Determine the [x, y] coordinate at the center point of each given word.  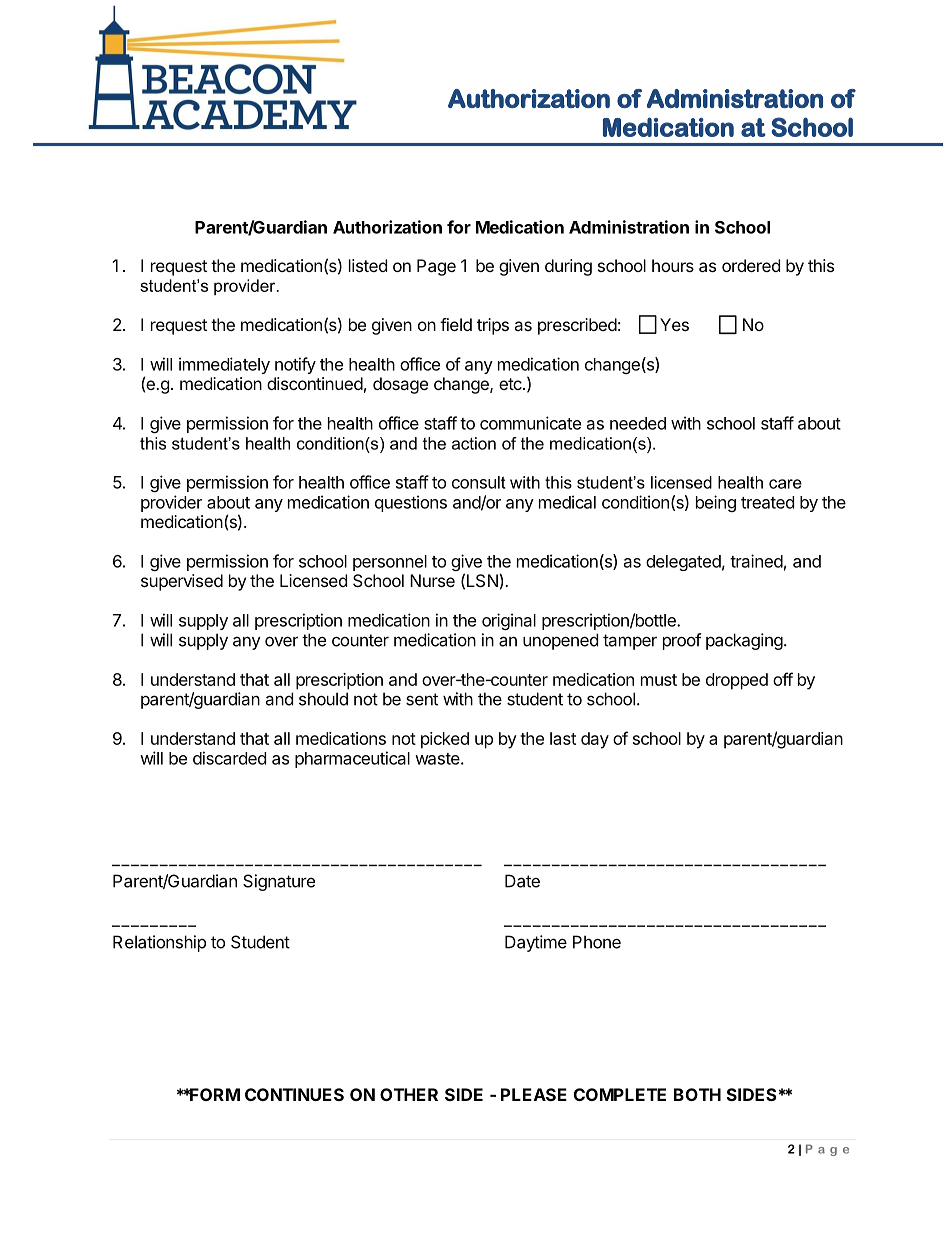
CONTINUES [294, 1094]
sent [422, 699]
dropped [737, 681]
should [323, 699]
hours [673, 265]
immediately [224, 365]
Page [436, 267]
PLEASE [534, 1094]
